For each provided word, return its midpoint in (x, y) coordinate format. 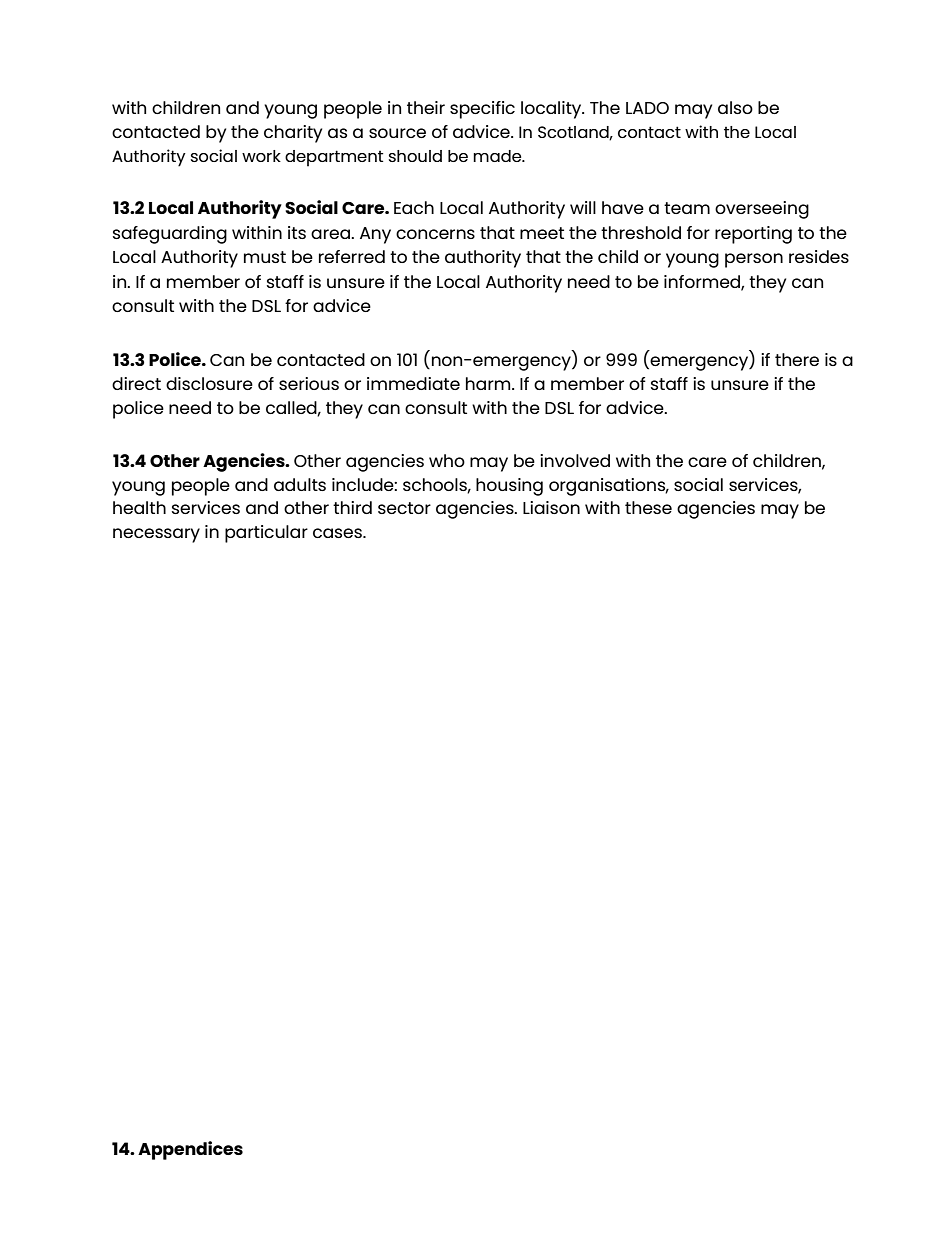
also (735, 107)
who (447, 460)
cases (338, 533)
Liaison (551, 507)
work (261, 156)
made (498, 156)
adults (300, 484)
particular (266, 534)
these (648, 507)
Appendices (190, 1150)
